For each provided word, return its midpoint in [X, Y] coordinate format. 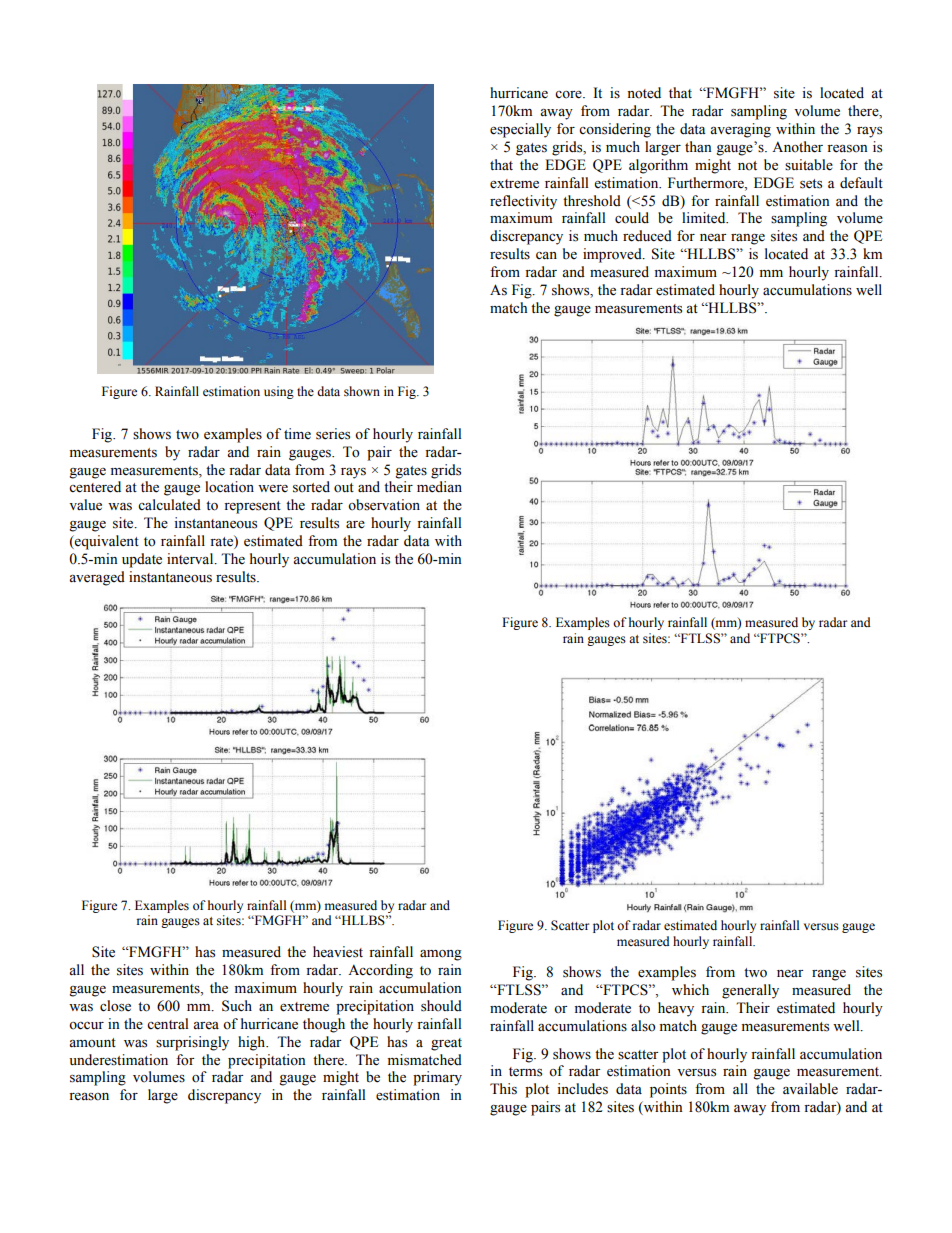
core [569, 95]
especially [520, 130]
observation [384, 505]
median [439, 487]
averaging [740, 130]
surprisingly [192, 1043]
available [810, 1089]
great [446, 1044]
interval [191, 559]
